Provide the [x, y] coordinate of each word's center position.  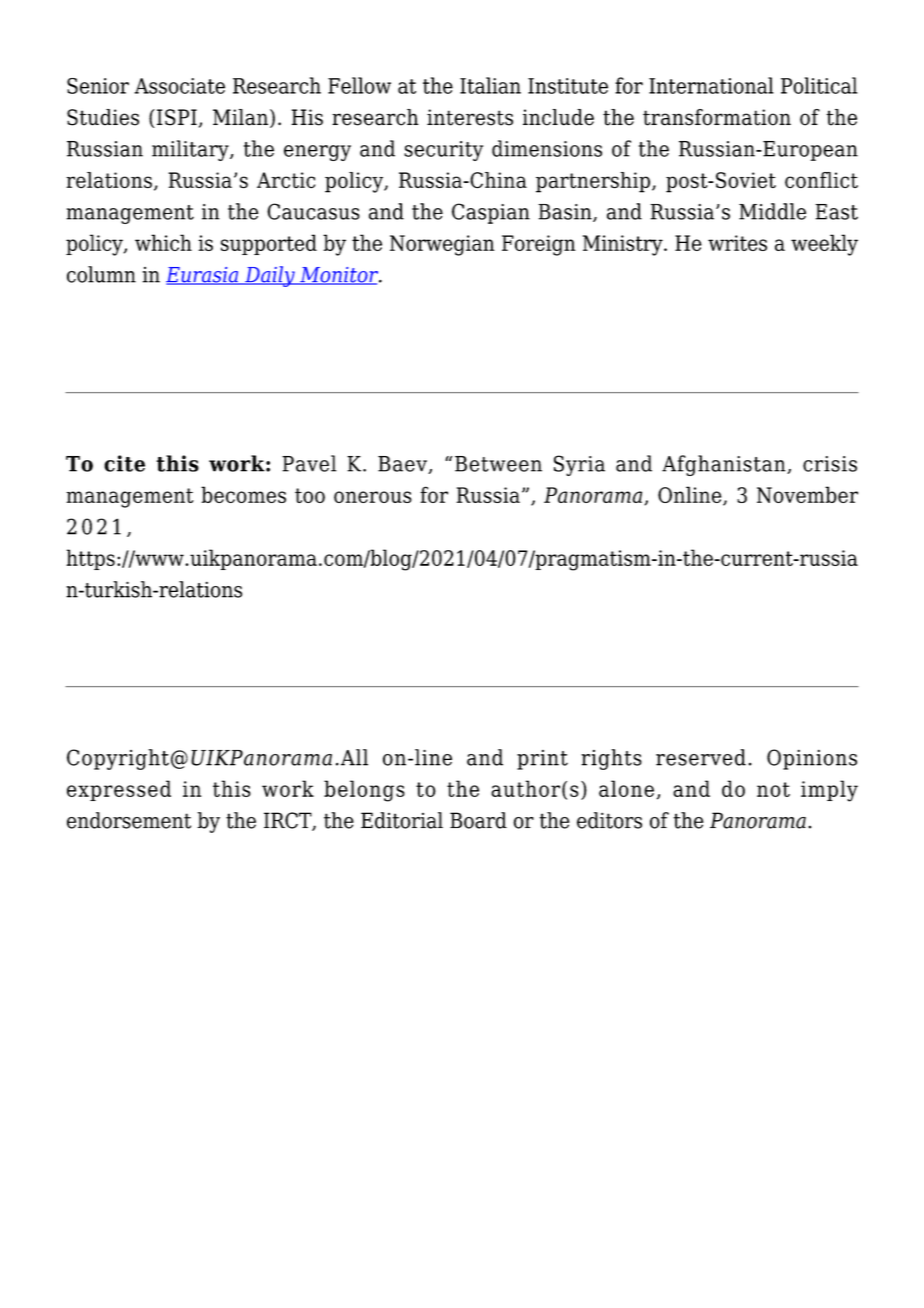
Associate [179, 86]
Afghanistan [725, 465]
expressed [119, 790]
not [773, 789]
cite [124, 463]
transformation [717, 117]
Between [498, 464]
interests [470, 117]
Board [478, 820]
